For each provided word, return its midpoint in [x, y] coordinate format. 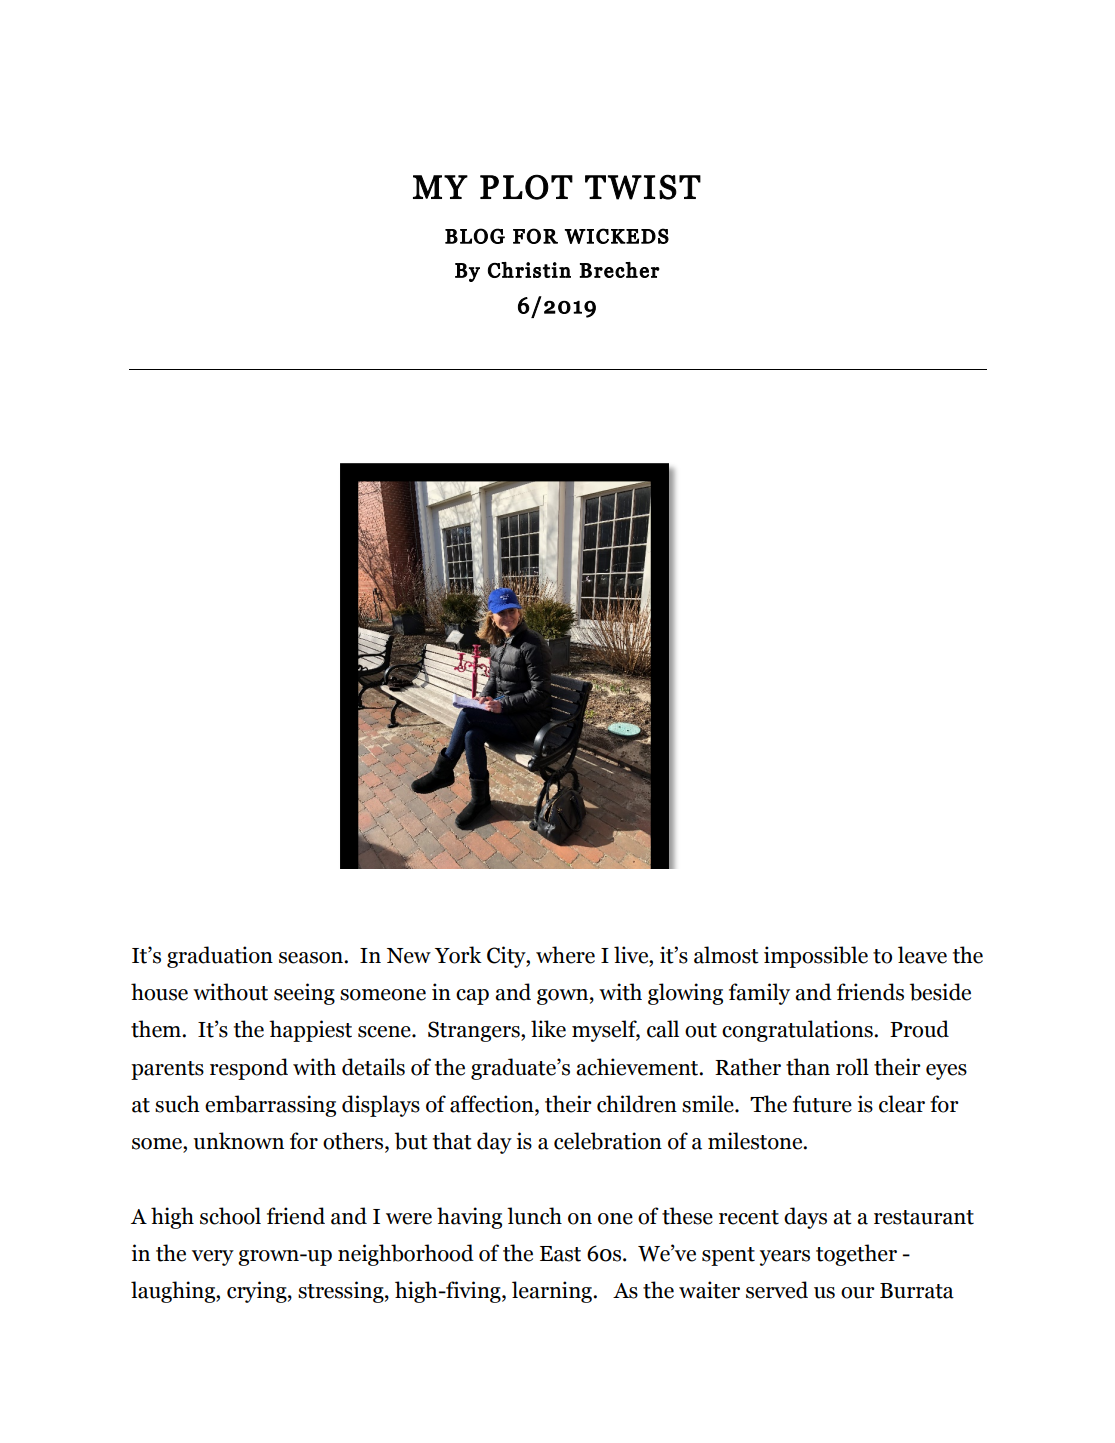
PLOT [526, 187]
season [312, 958]
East [560, 1254]
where [565, 955]
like [548, 1029]
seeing [304, 994]
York [458, 955]
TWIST [643, 187]
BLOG [475, 236]
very [213, 1258]
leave [922, 955]
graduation [220, 957]
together [856, 1255]
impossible [816, 957]
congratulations [798, 1031]
